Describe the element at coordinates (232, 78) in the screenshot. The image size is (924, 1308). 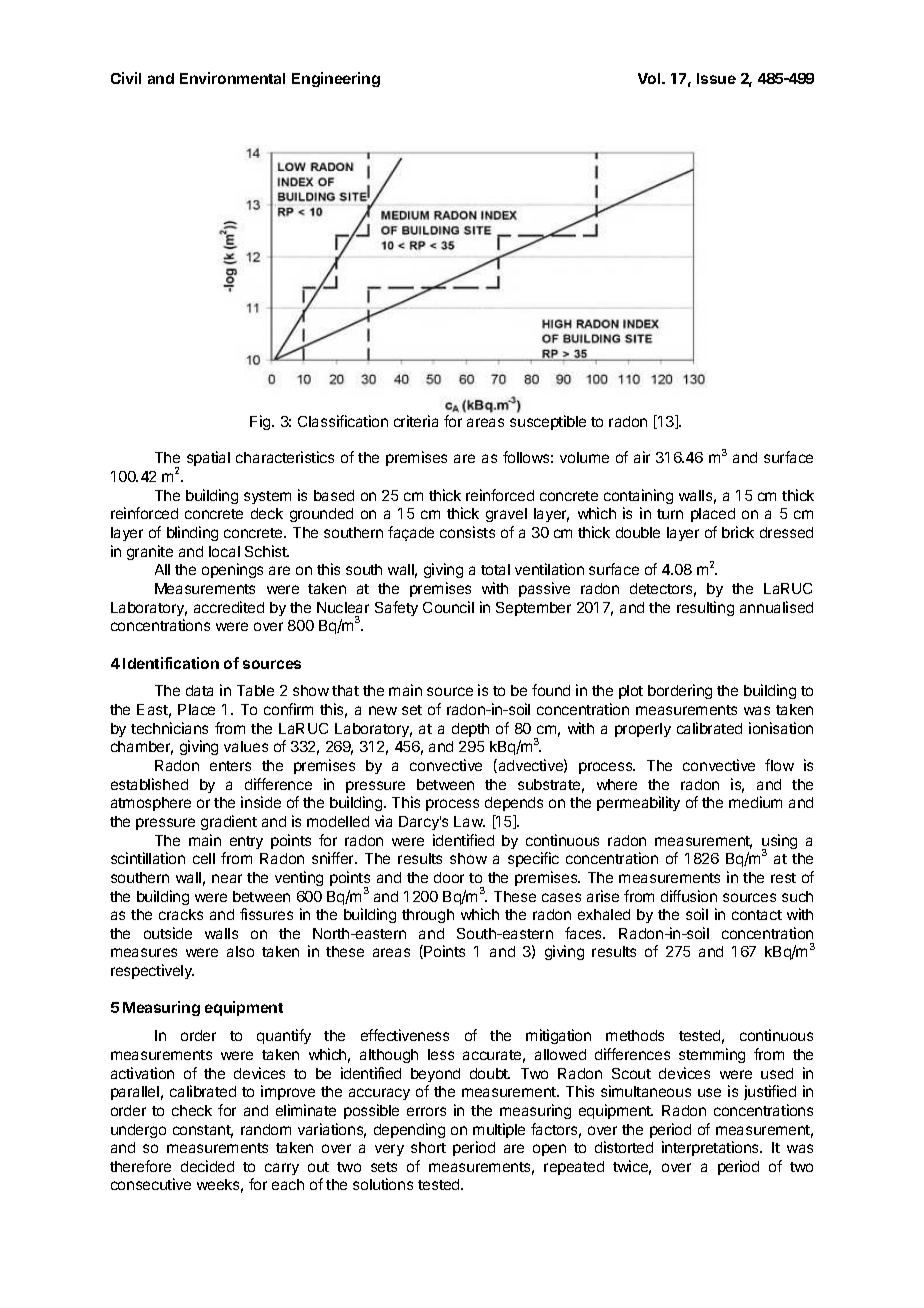
I see `Environmental` at that location.
